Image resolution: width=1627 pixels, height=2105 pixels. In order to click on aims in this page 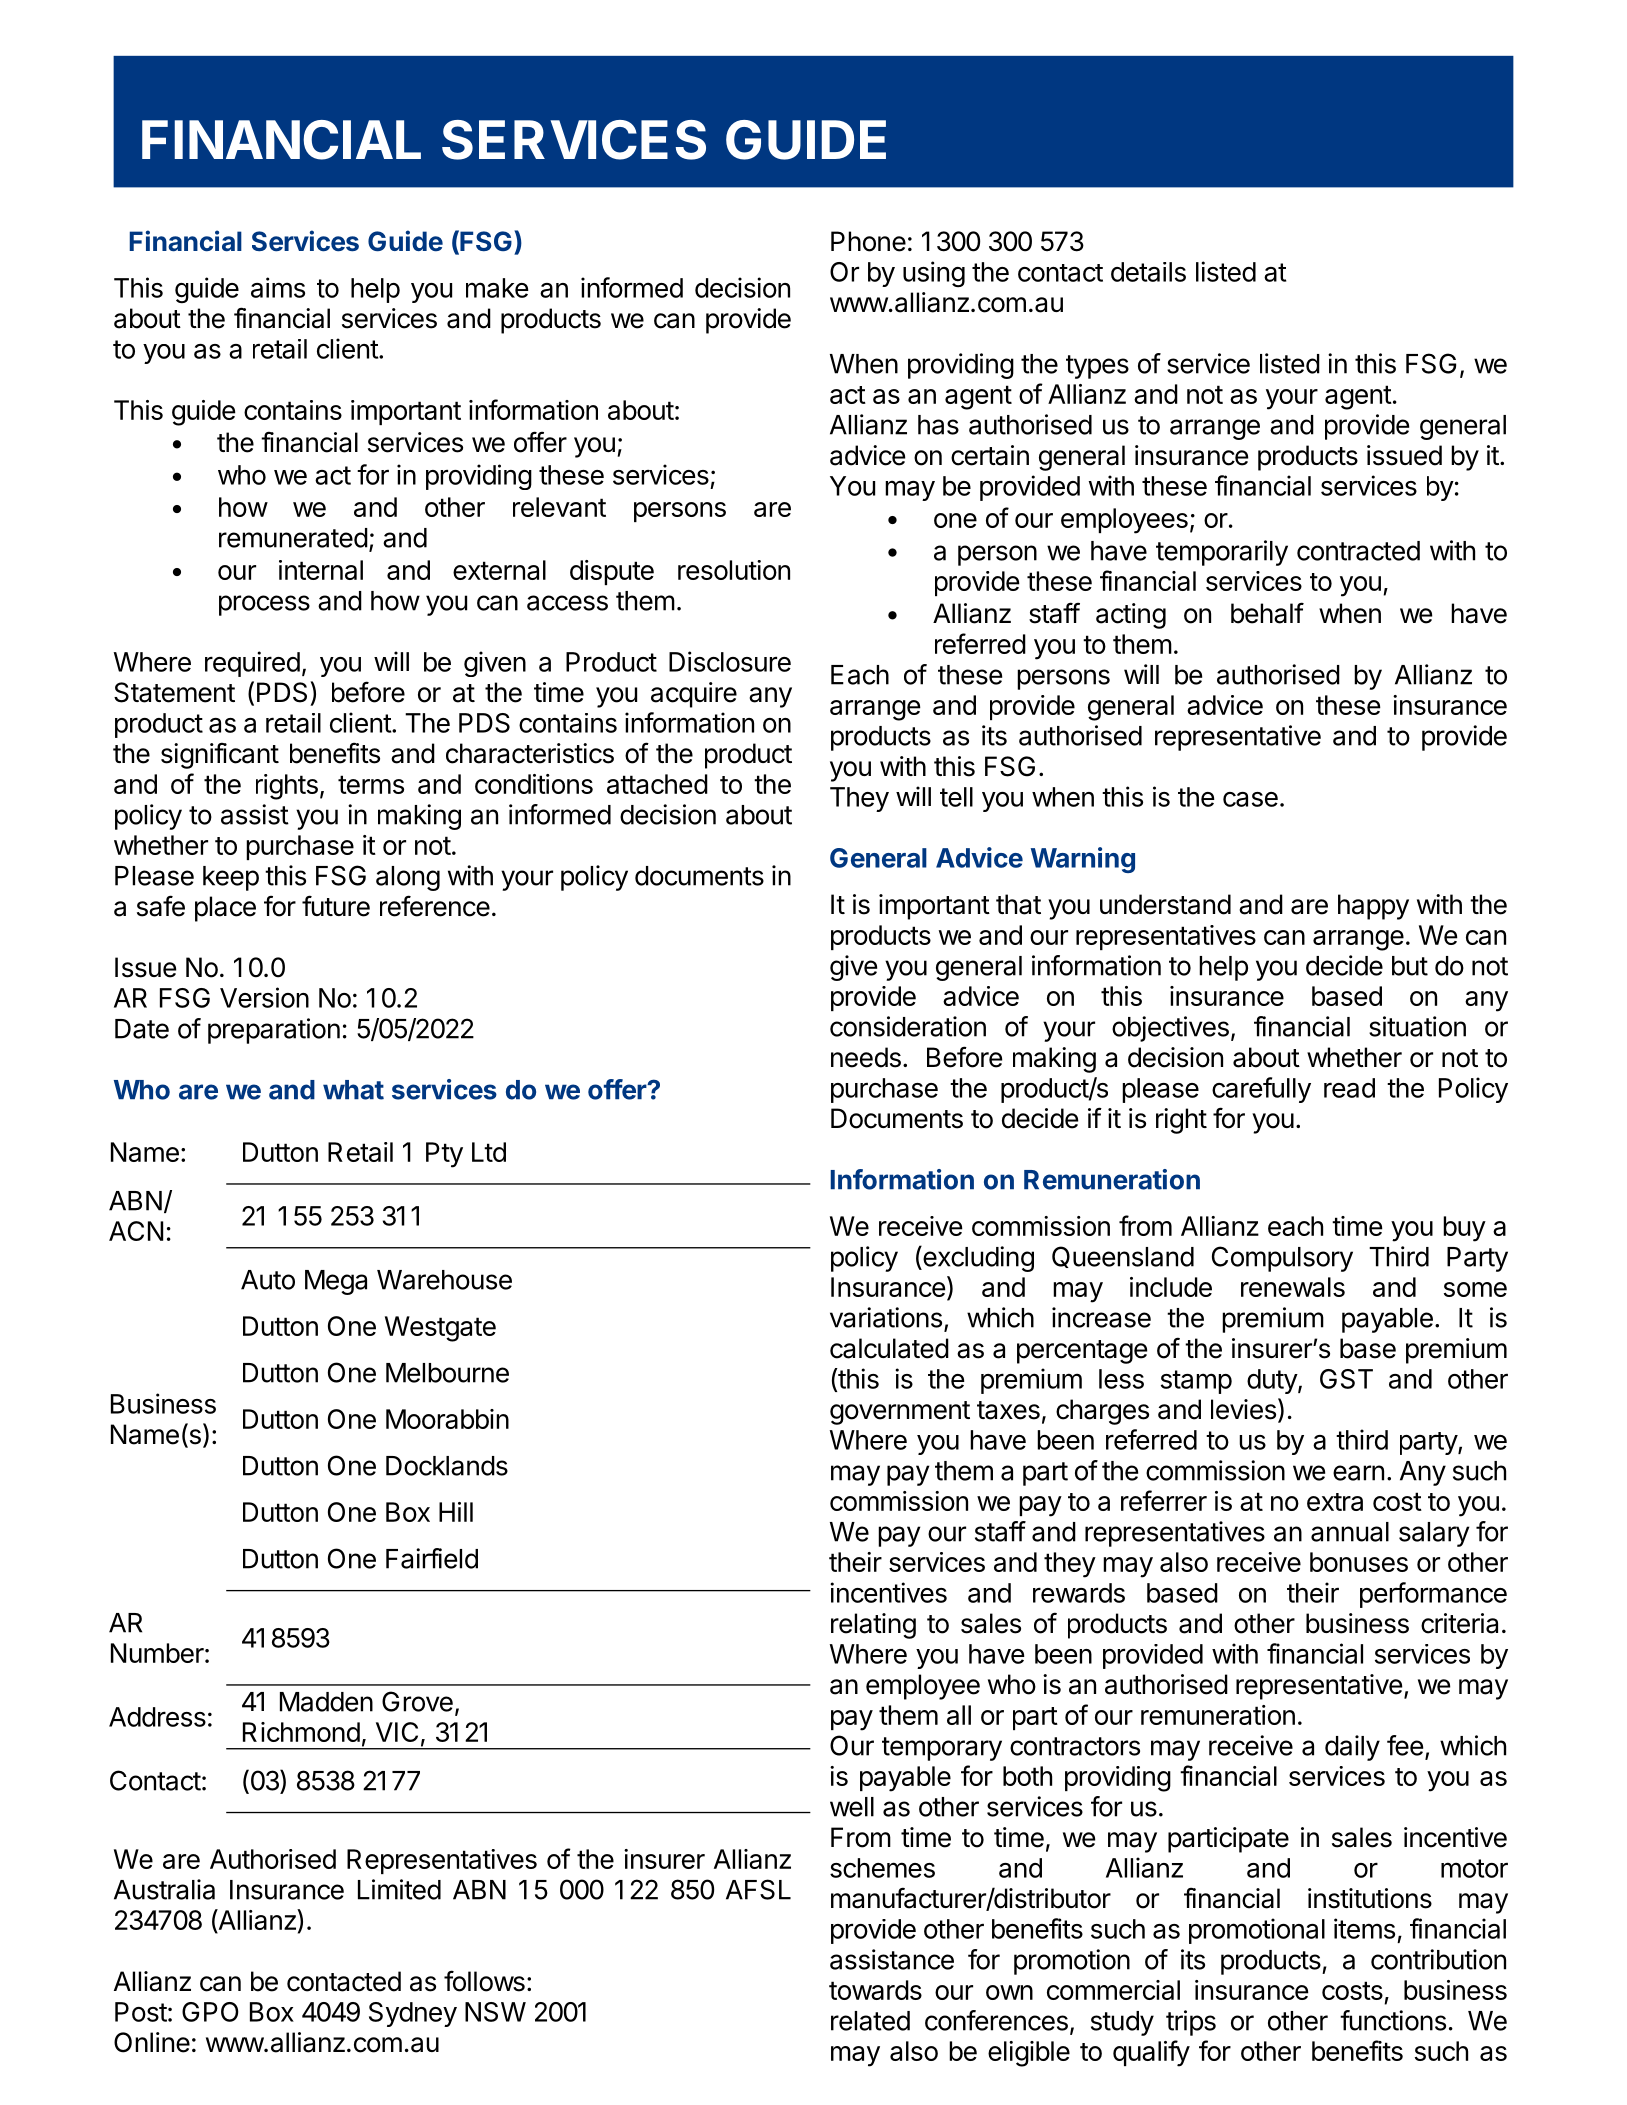, I will do `click(278, 287)`.
